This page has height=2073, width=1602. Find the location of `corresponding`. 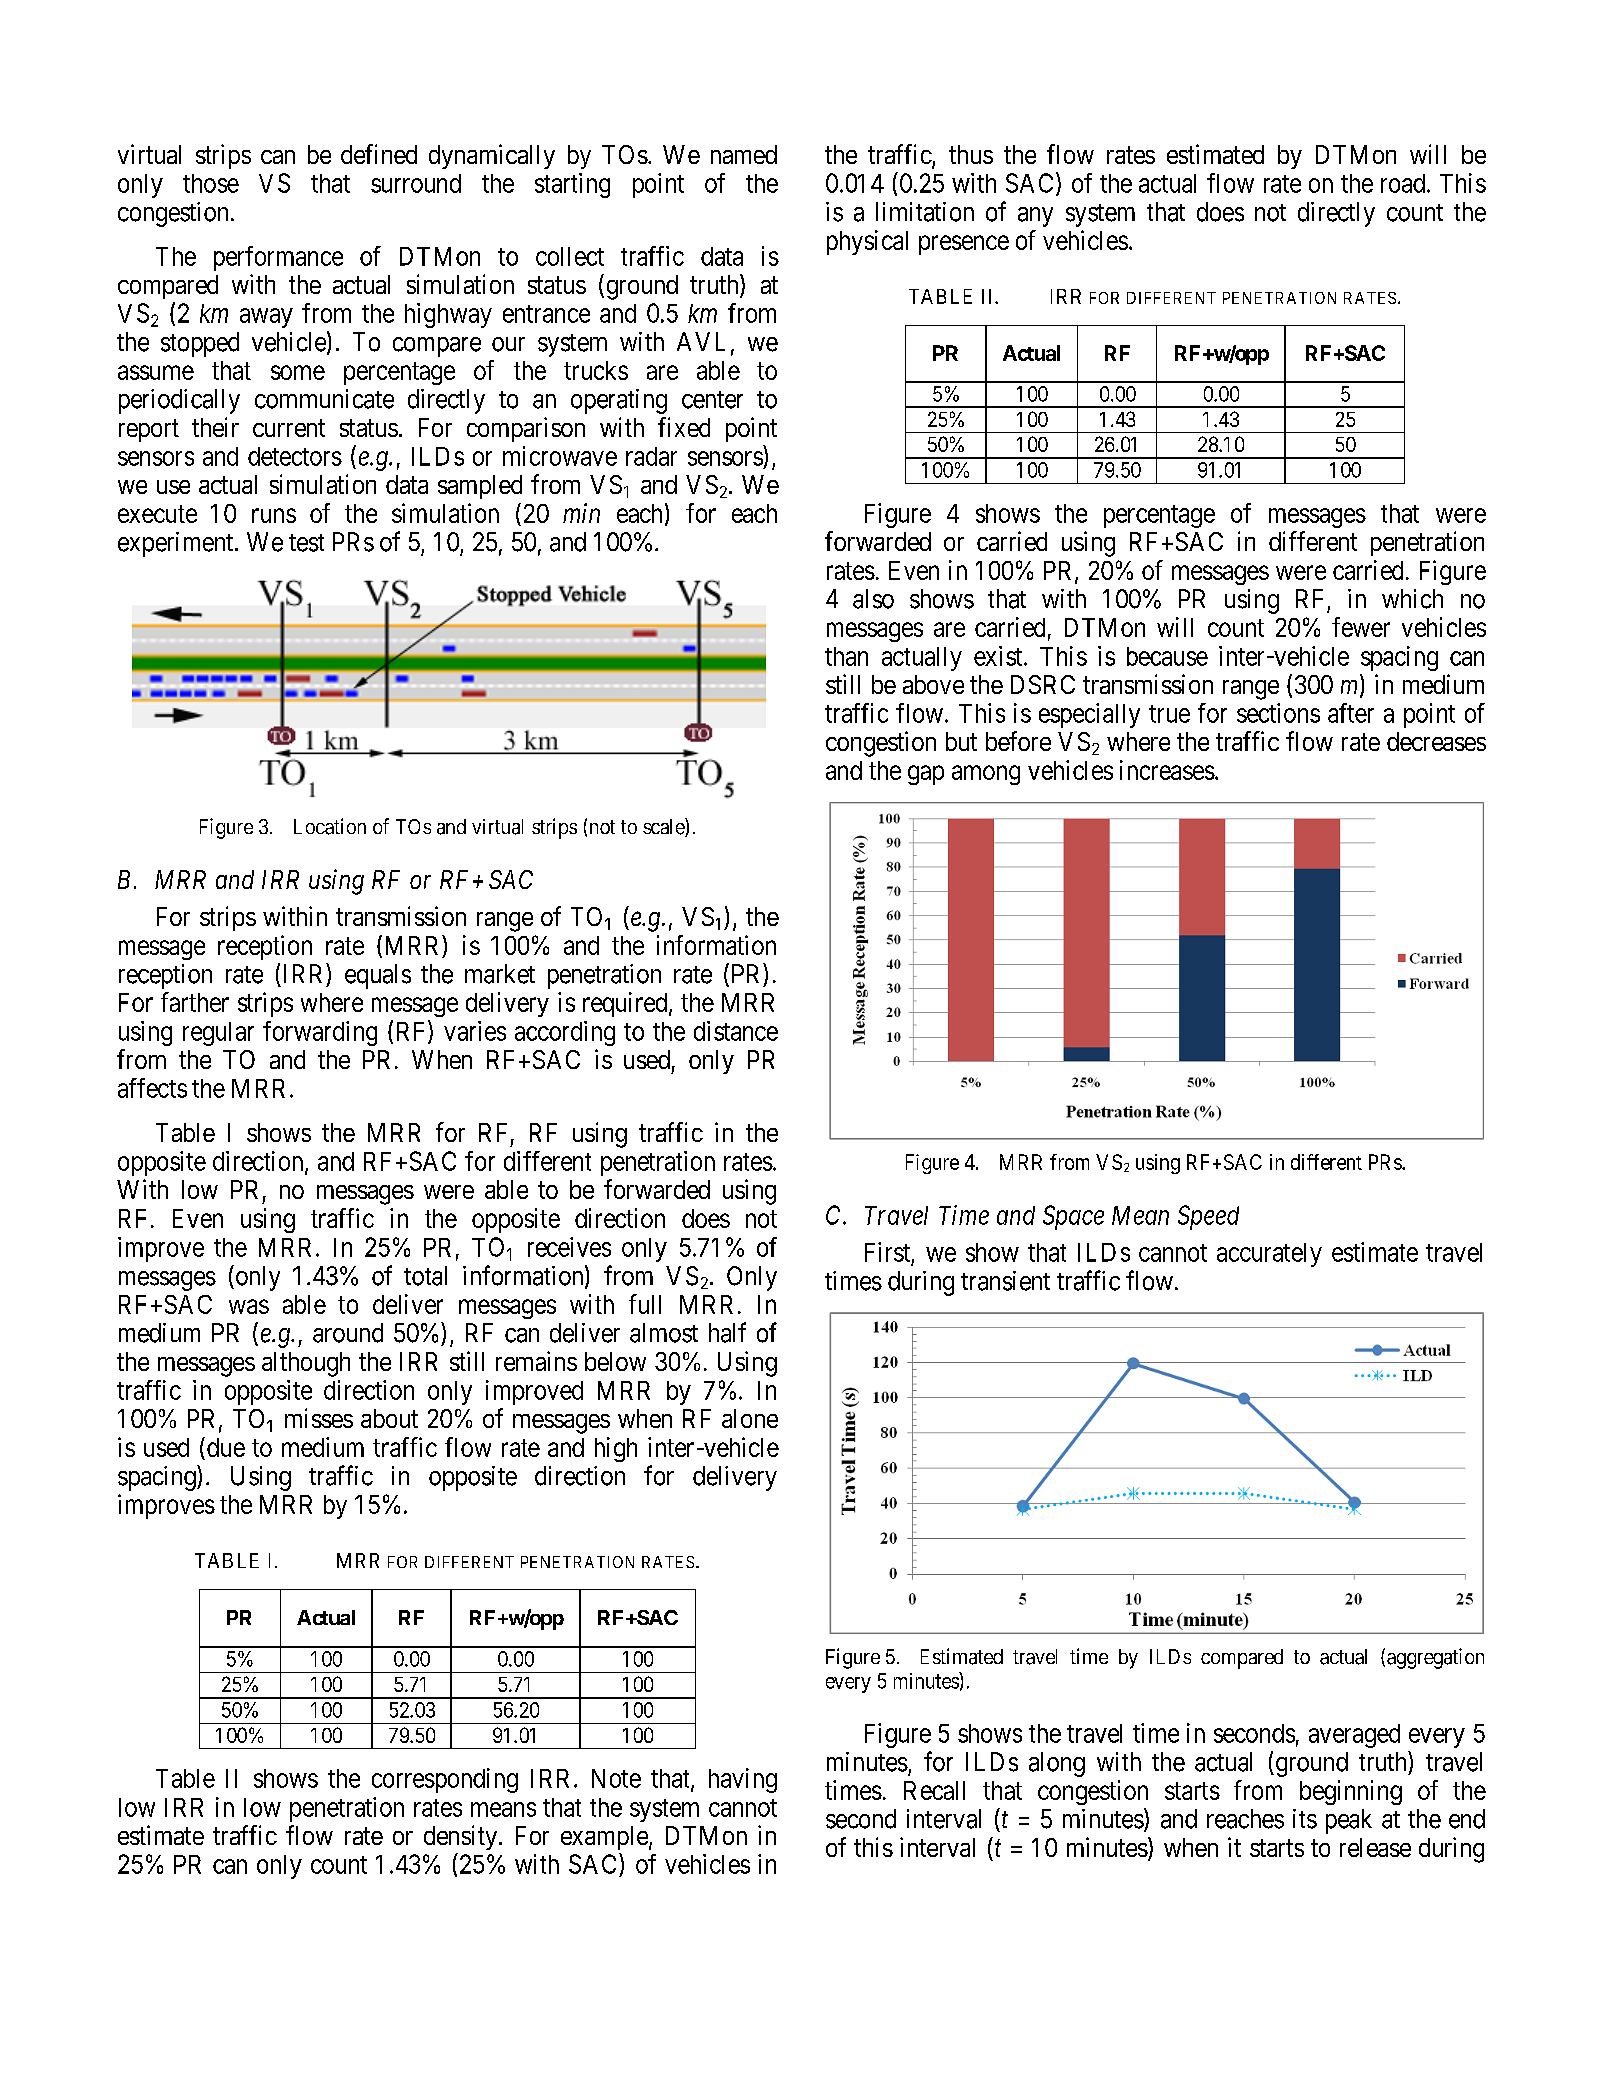

corresponding is located at coordinates (445, 1780).
